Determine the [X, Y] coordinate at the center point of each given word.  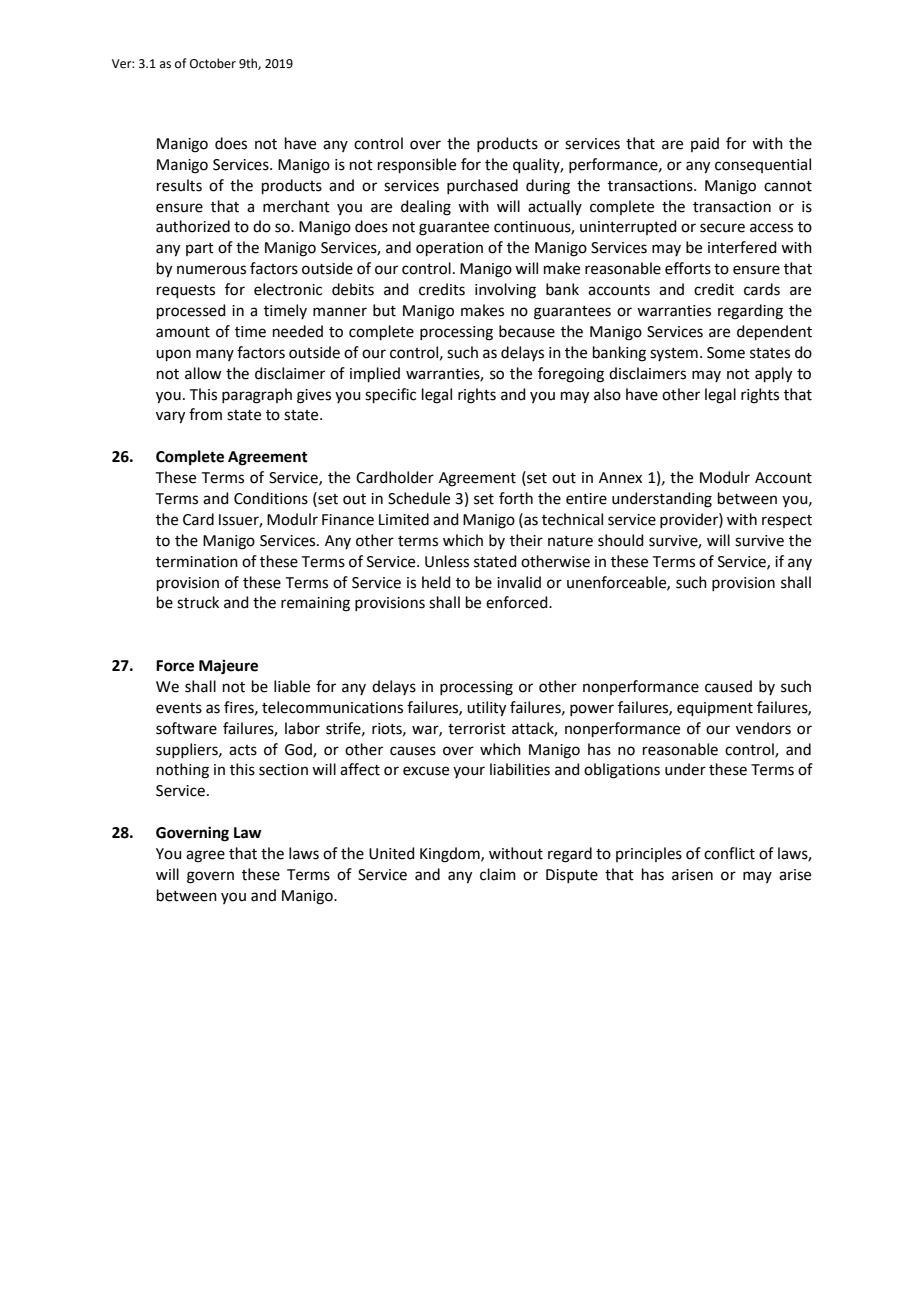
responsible [417, 165]
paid [705, 144]
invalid [519, 582]
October [213, 63]
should [621, 540]
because [527, 331]
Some [726, 353]
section [283, 770]
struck [198, 602]
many [215, 355]
